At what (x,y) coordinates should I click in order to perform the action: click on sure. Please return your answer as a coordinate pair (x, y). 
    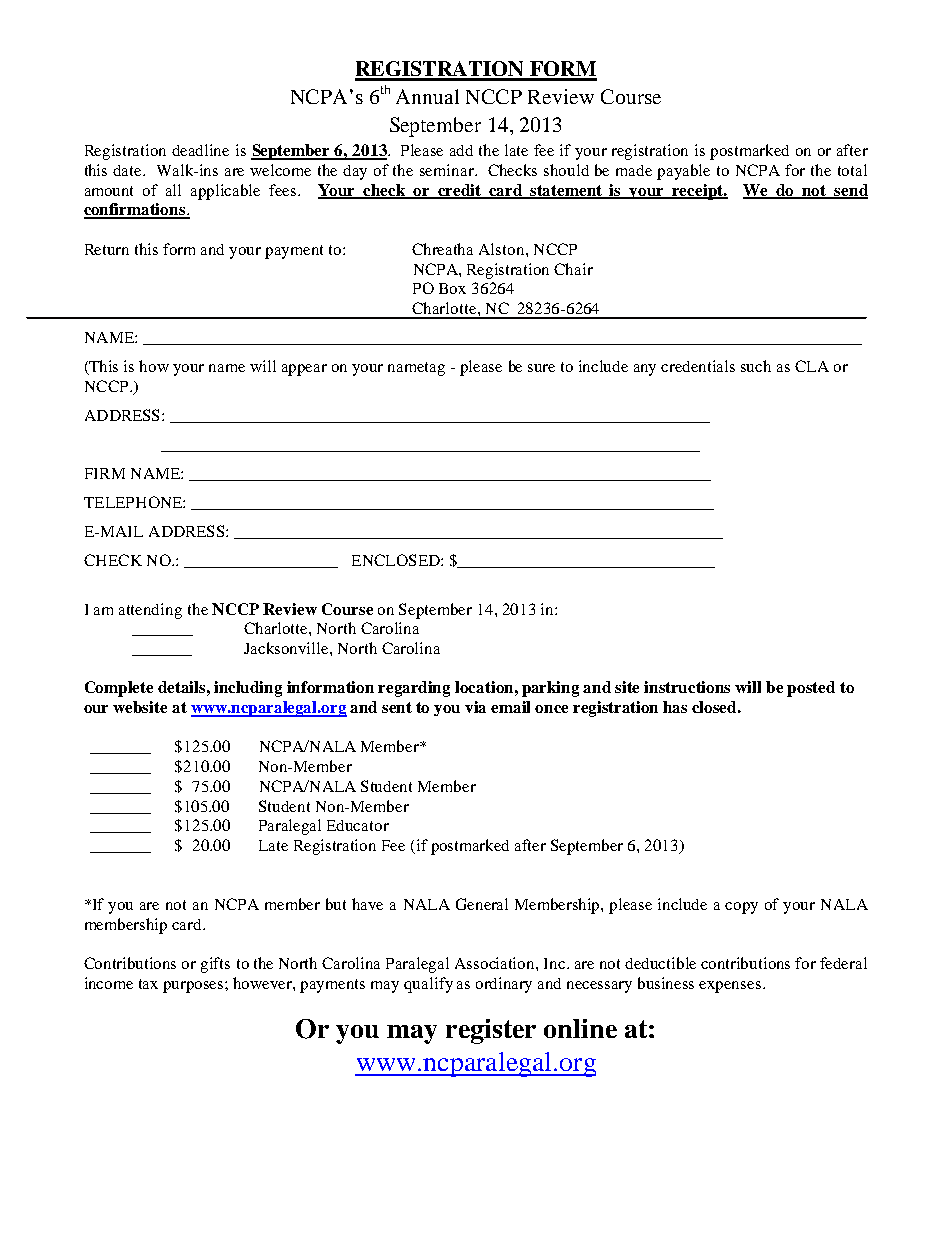
    Looking at the image, I should click on (541, 368).
